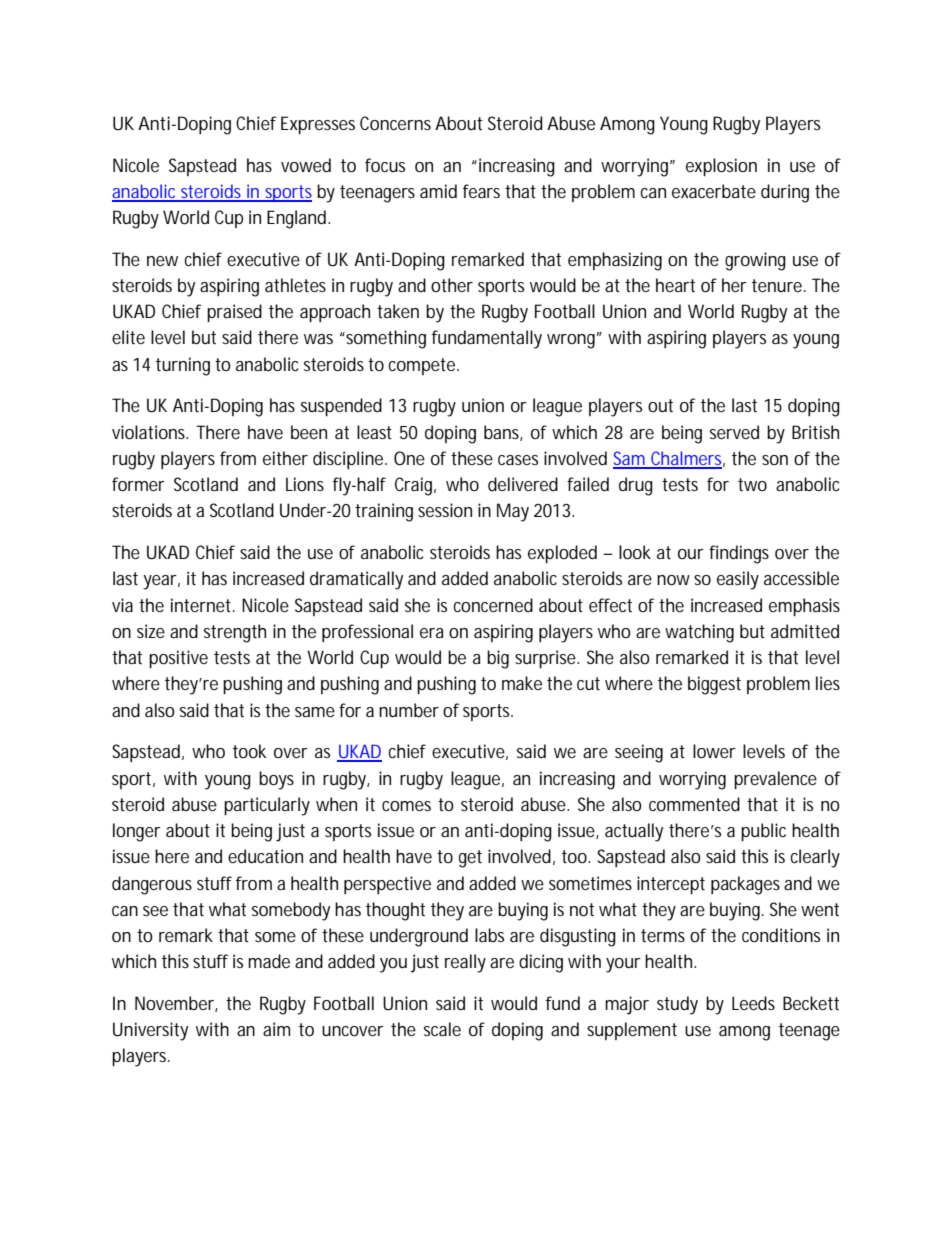  What do you see at coordinates (183, 366) in the image?
I see `turning` at bounding box center [183, 366].
